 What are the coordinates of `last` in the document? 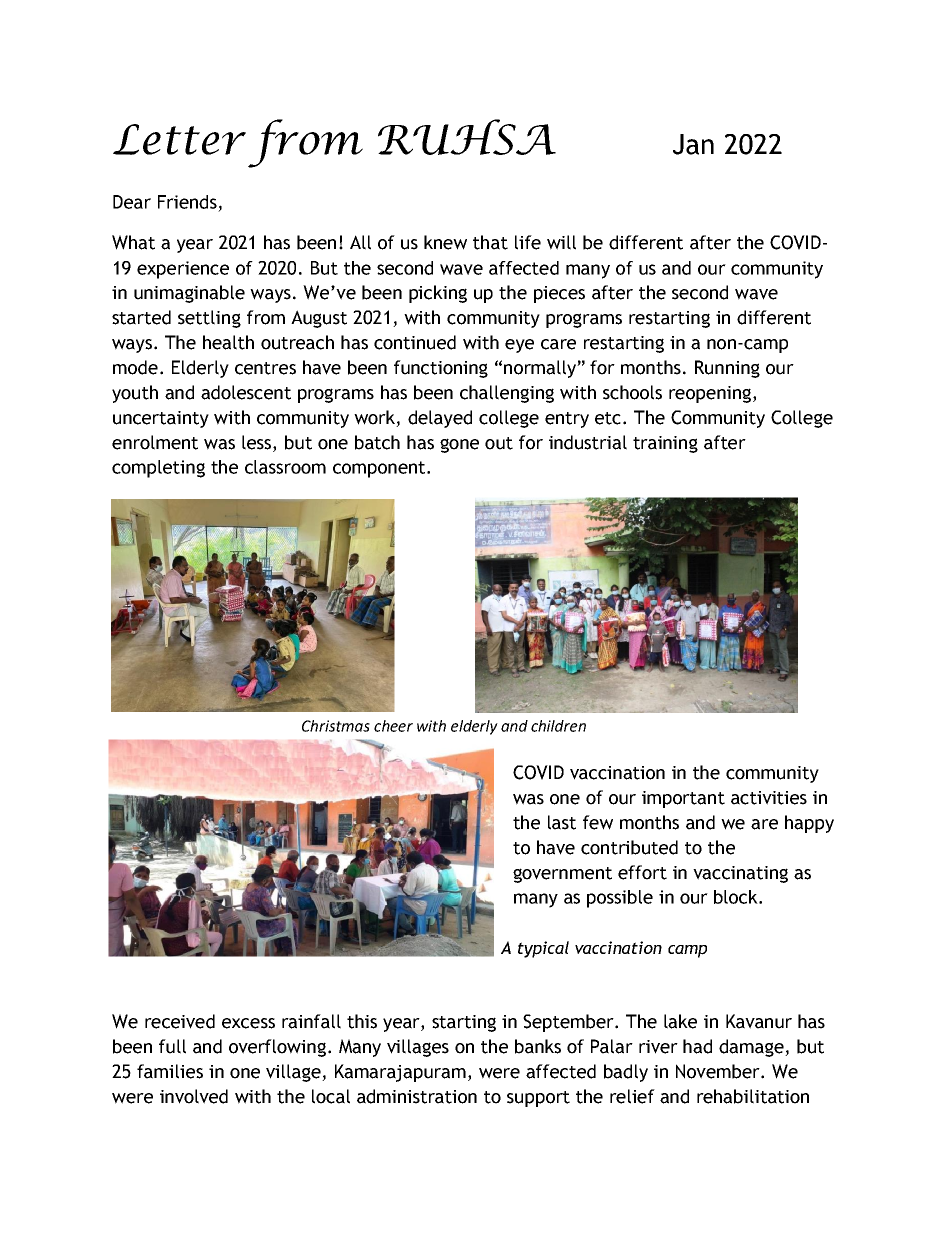 It's located at (562, 822).
